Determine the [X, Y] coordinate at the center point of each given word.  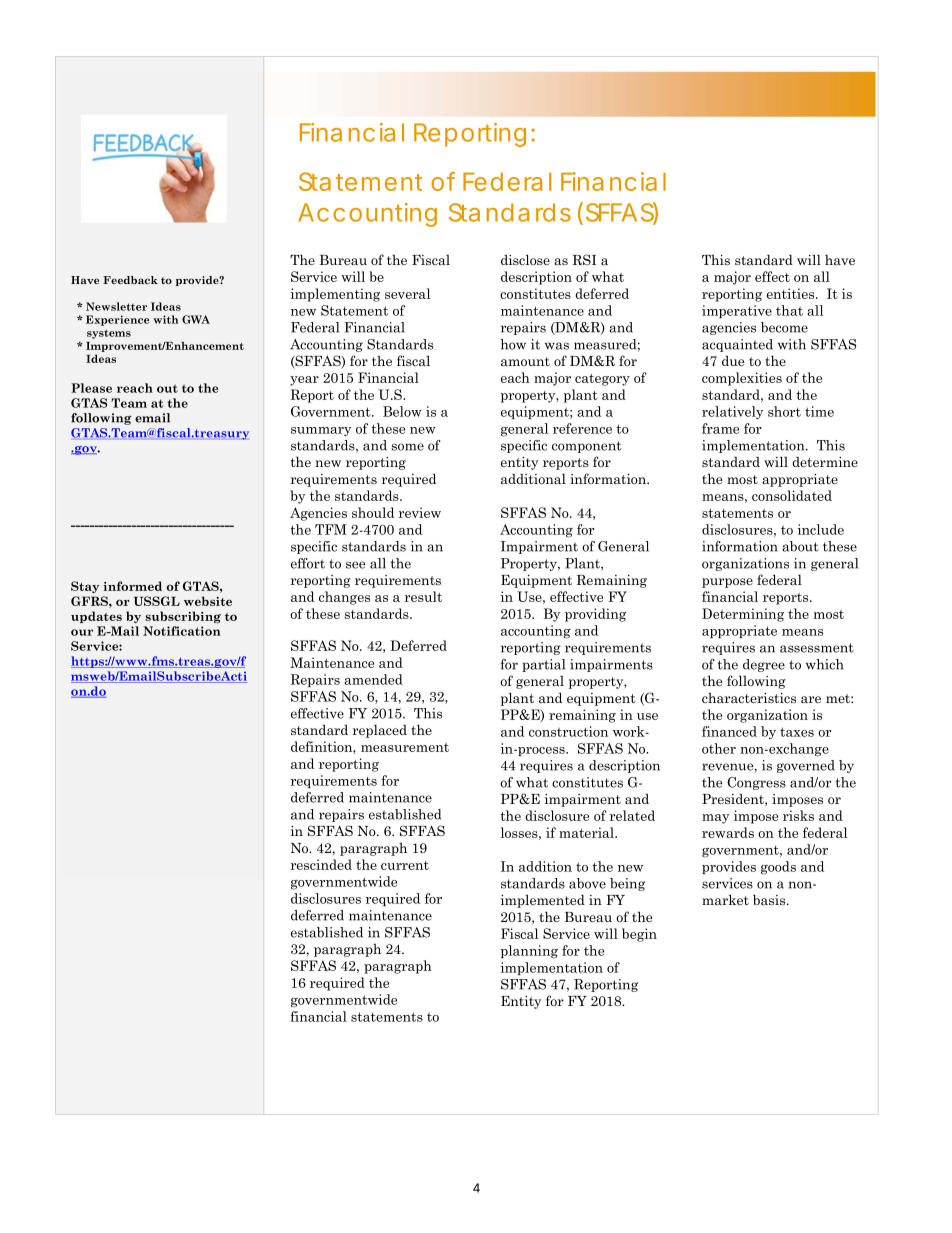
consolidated [792, 495]
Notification [182, 631]
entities [792, 293]
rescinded [321, 864]
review [419, 512]
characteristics [749, 698]
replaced [380, 731]
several [407, 293]
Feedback [130, 280]
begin [639, 935]
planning [529, 952]
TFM [331, 529]
